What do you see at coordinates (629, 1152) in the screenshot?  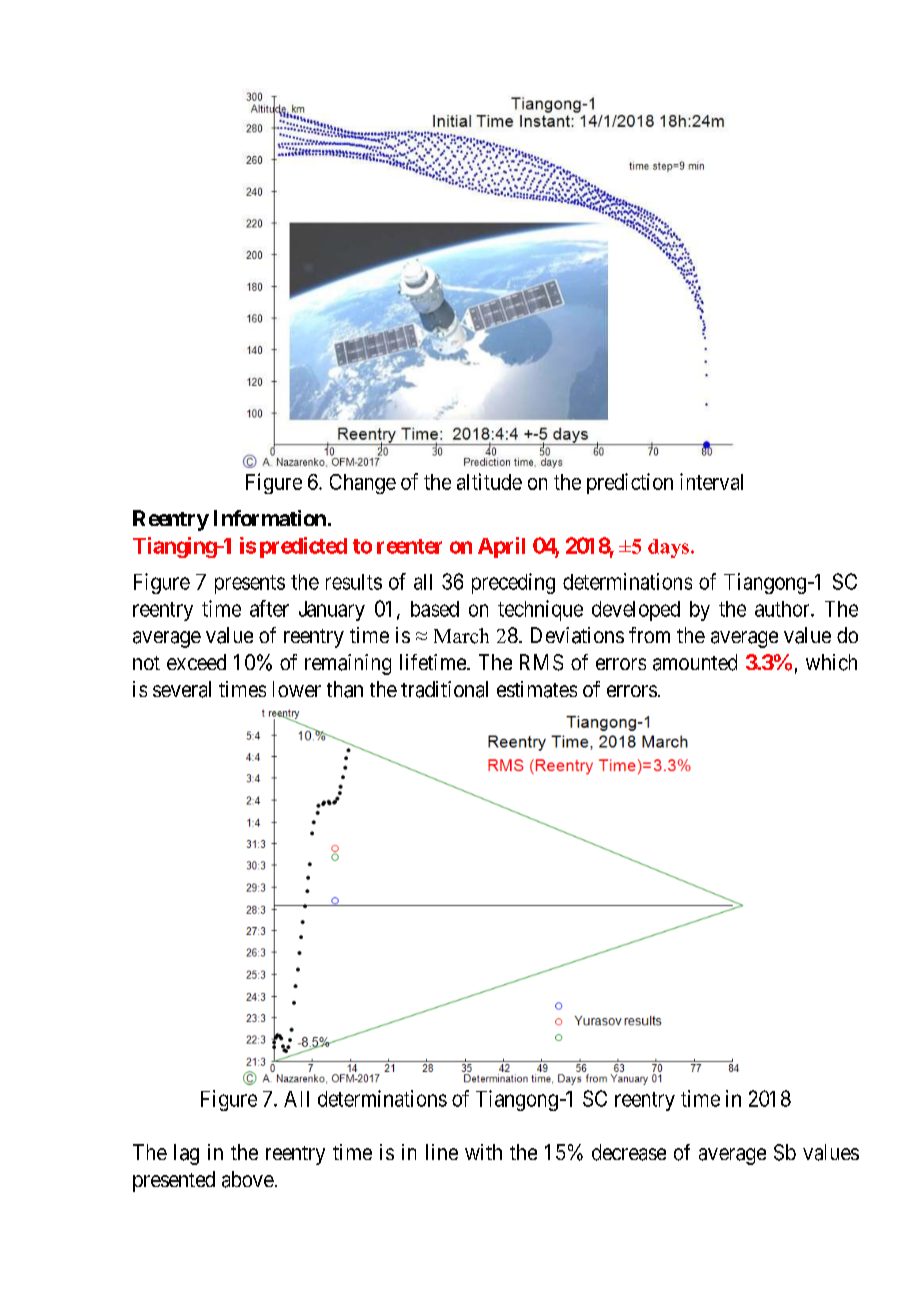 I see `decrease` at bounding box center [629, 1152].
